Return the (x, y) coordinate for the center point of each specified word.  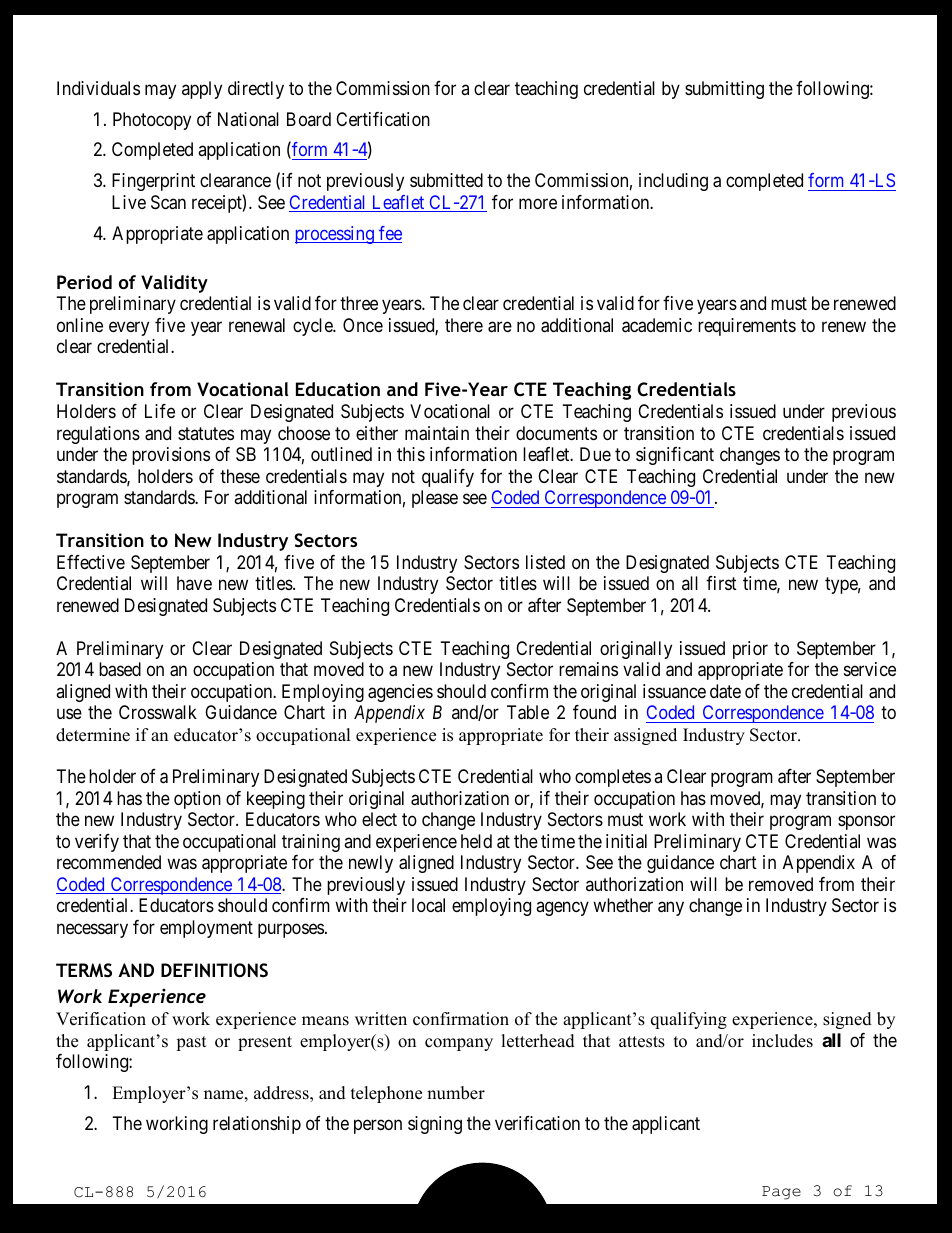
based (120, 669)
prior (750, 650)
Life (160, 411)
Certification (383, 119)
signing (435, 1125)
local (428, 905)
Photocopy (152, 121)
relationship (257, 1125)
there (464, 325)
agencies (400, 693)
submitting (724, 90)
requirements (747, 327)
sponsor (866, 823)
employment (206, 929)
